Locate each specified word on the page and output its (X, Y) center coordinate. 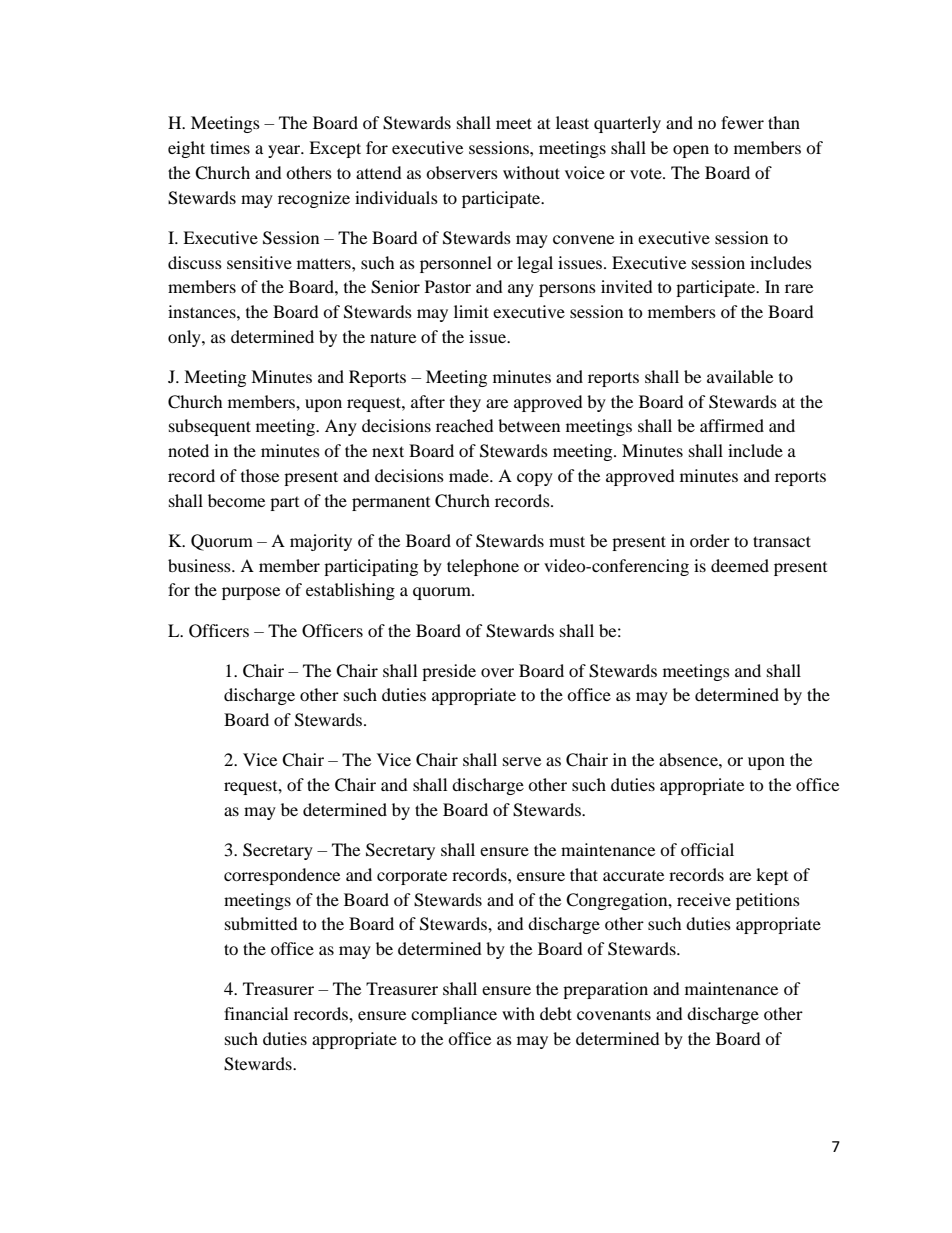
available (740, 376)
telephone (483, 567)
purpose (251, 593)
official (707, 849)
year (285, 151)
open (691, 151)
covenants (614, 1014)
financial (256, 1013)
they (465, 403)
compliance (454, 1015)
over (497, 672)
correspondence (282, 876)
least (572, 122)
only (185, 338)
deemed (740, 565)
